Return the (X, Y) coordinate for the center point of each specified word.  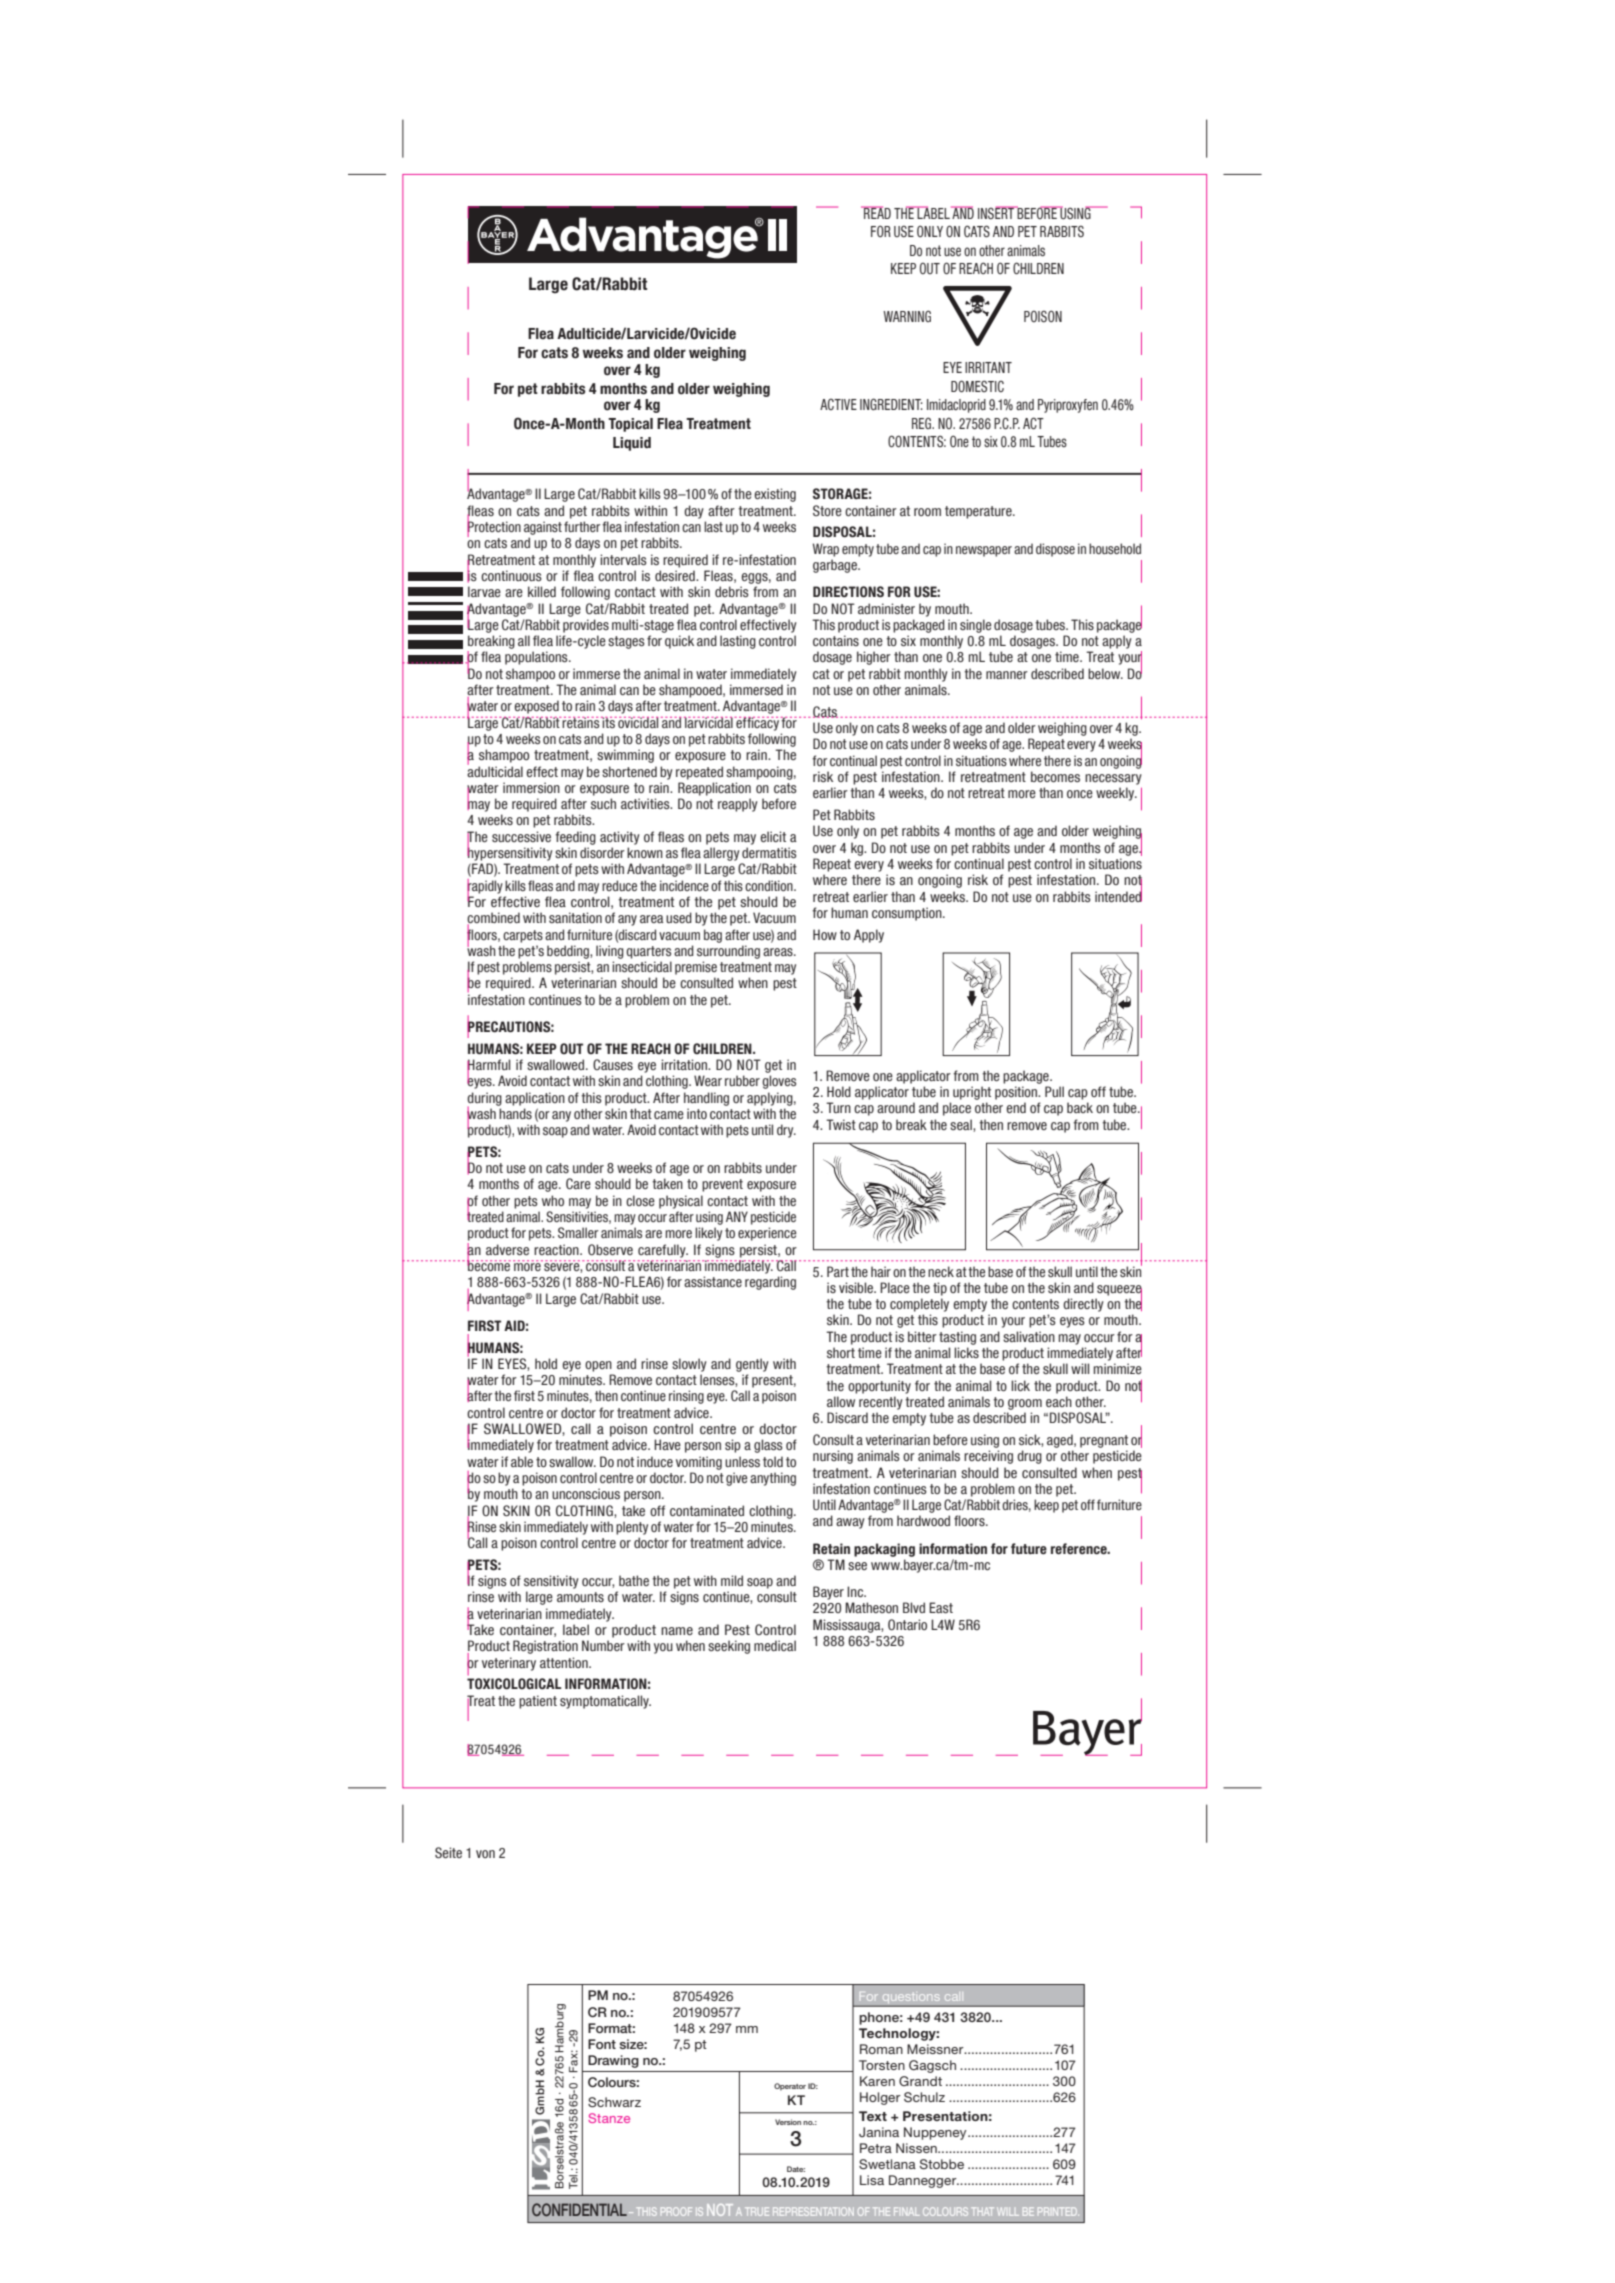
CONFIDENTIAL (579, 2209)
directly (1083, 1305)
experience (767, 1234)
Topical (630, 425)
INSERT (997, 213)
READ (876, 212)
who (553, 1200)
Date (796, 2169)
